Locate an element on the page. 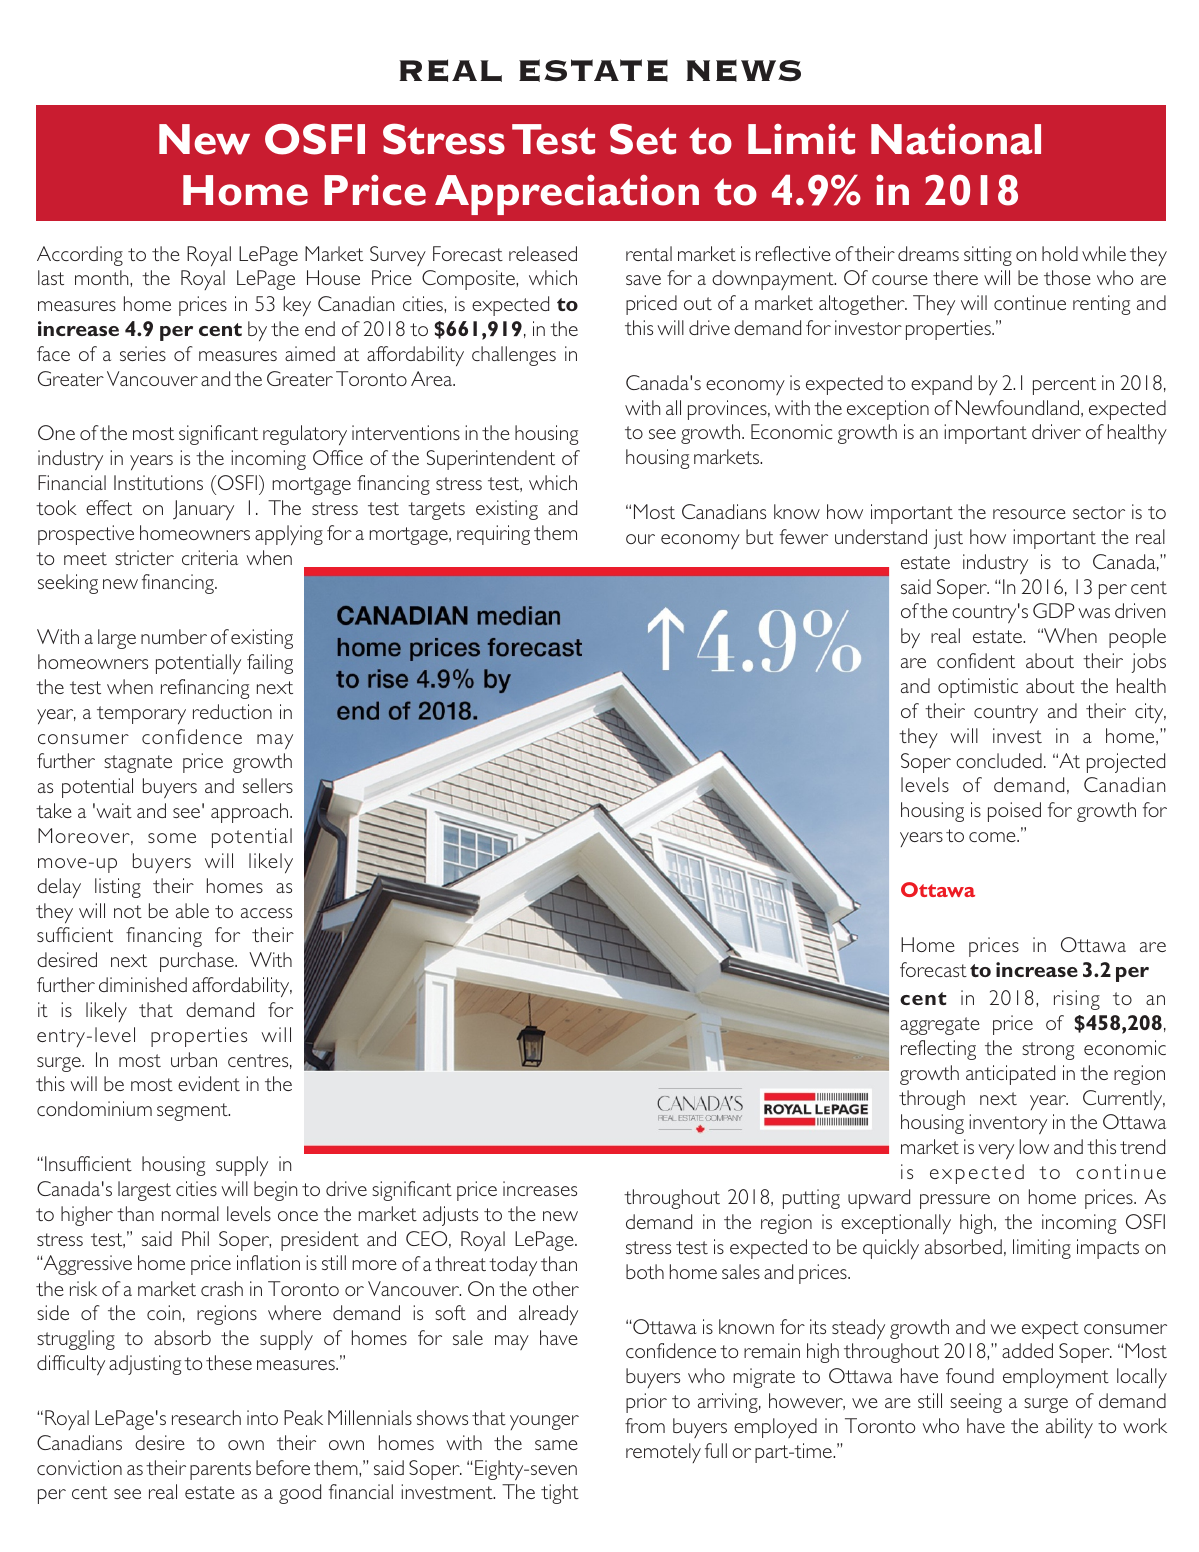  According is located at coordinates (80, 256).
